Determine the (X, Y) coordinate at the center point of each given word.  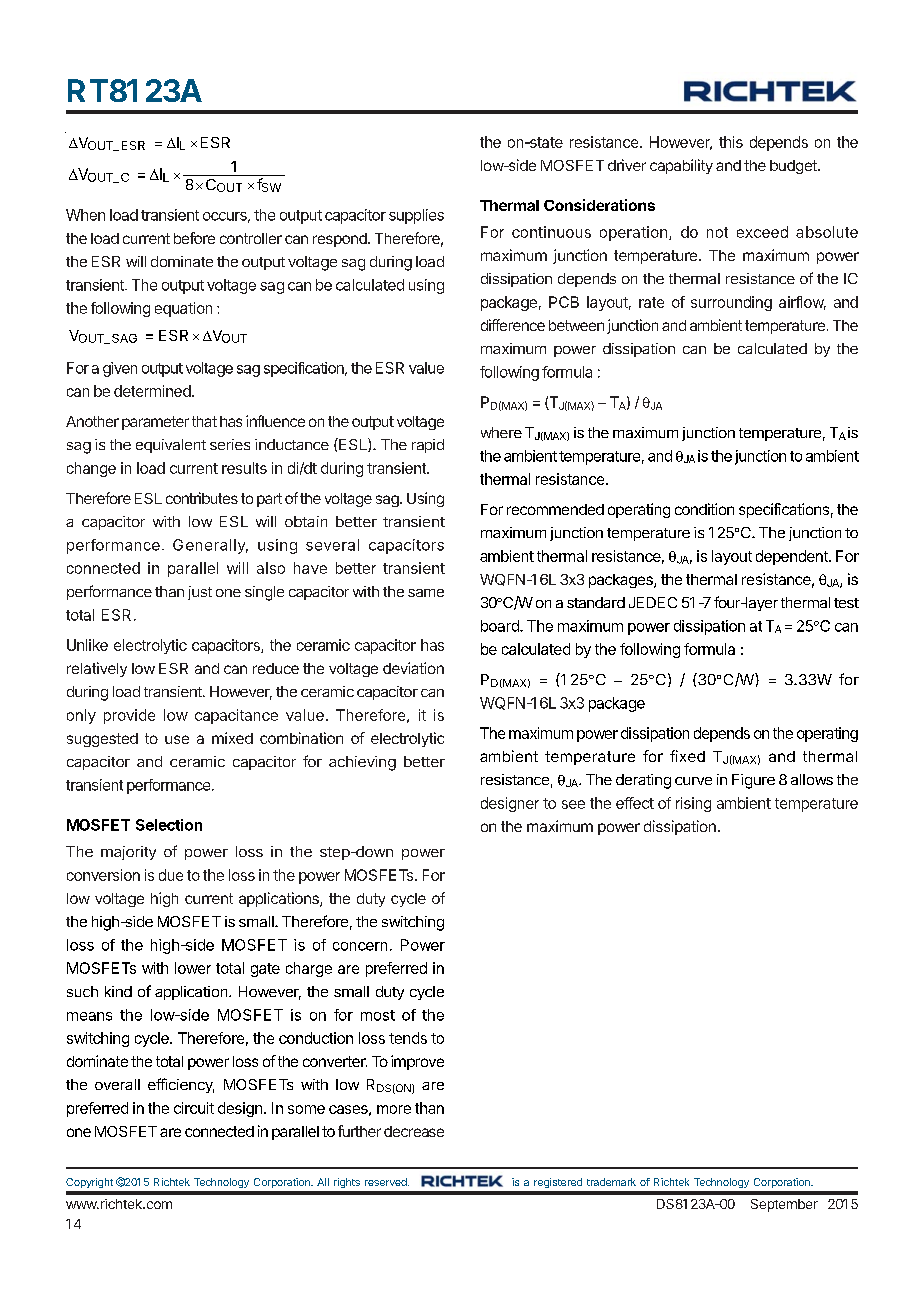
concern (360, 946)
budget (794, 167)
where (501, 432)
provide (129, 716)
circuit (194, 1108)
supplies (416, 216)
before (194, 238)
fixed (687, 756)
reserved (387, 1182)
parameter (155, 423)
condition (704, 509)
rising (693, 804)
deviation (413, 668)
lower (193, 968)
